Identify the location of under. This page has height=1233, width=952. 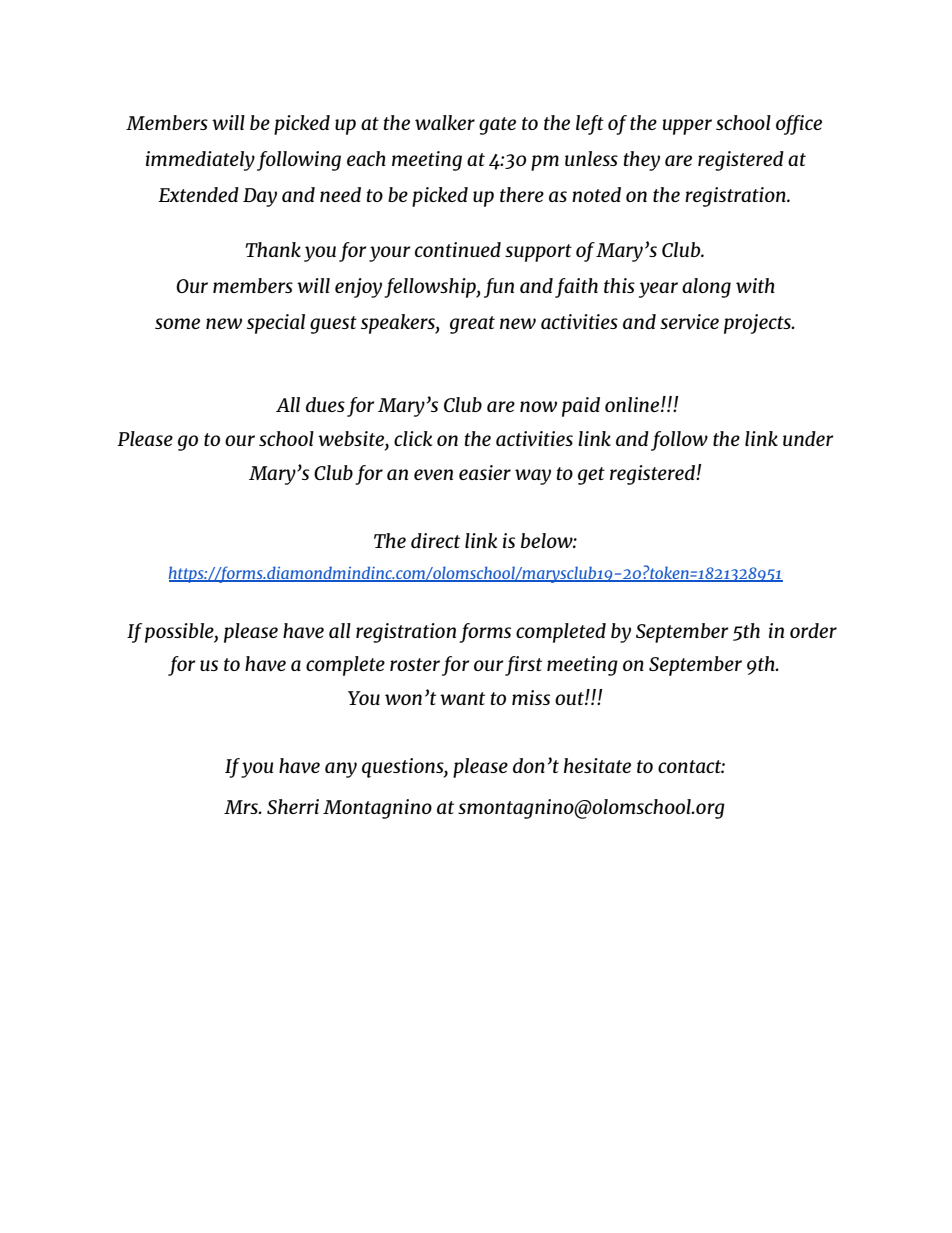
(808, 438).
